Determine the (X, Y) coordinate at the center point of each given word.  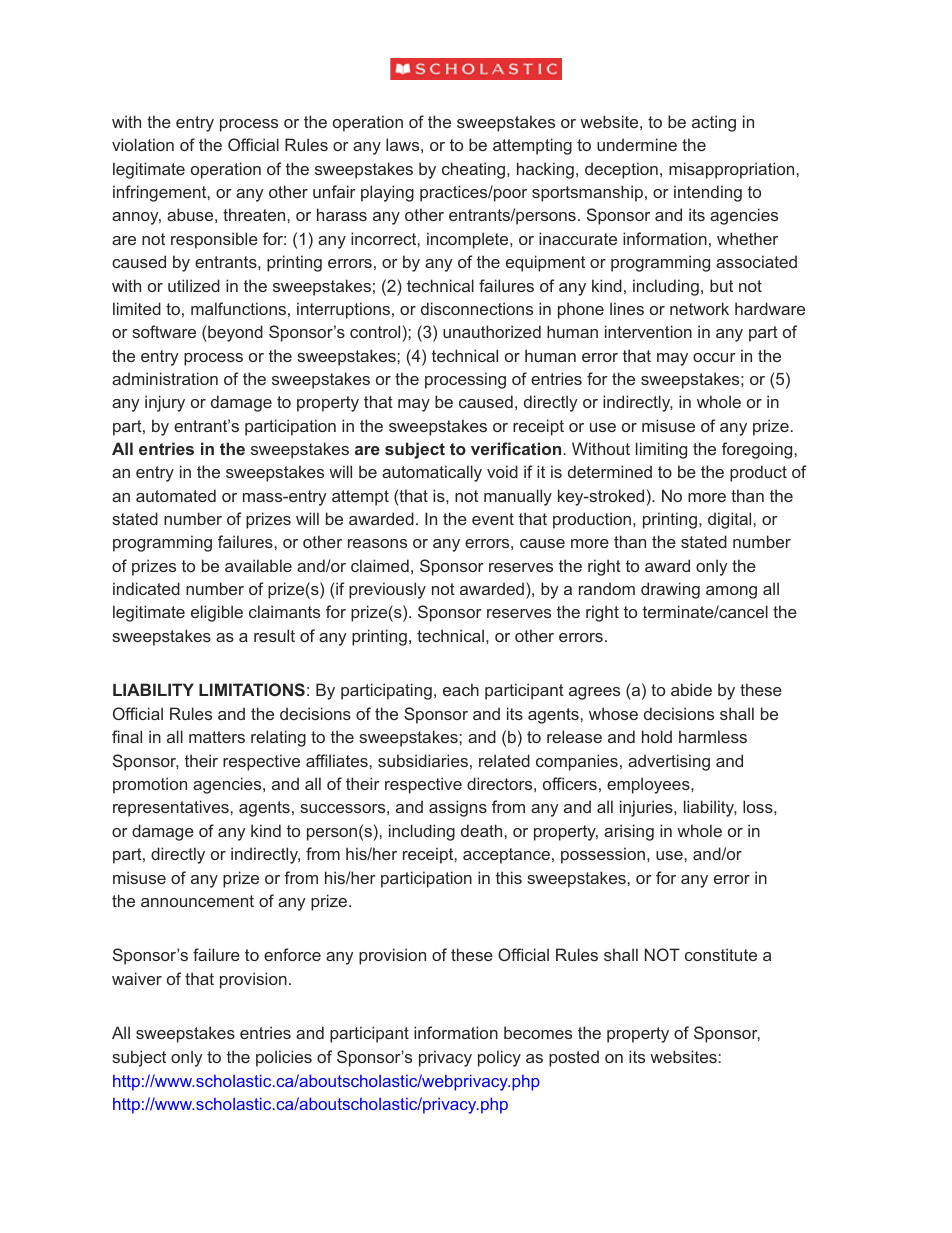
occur (714, 357)
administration (165, 378)
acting (714, 123)
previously (387, 590)
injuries (647, 808)
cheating (475, 170)
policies (284, 1058)
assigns (458, 808)
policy (499, 1058)
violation (143, 144)
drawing (670, 590)
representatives (171, 808)
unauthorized (492, 331)
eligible (217, 613)
